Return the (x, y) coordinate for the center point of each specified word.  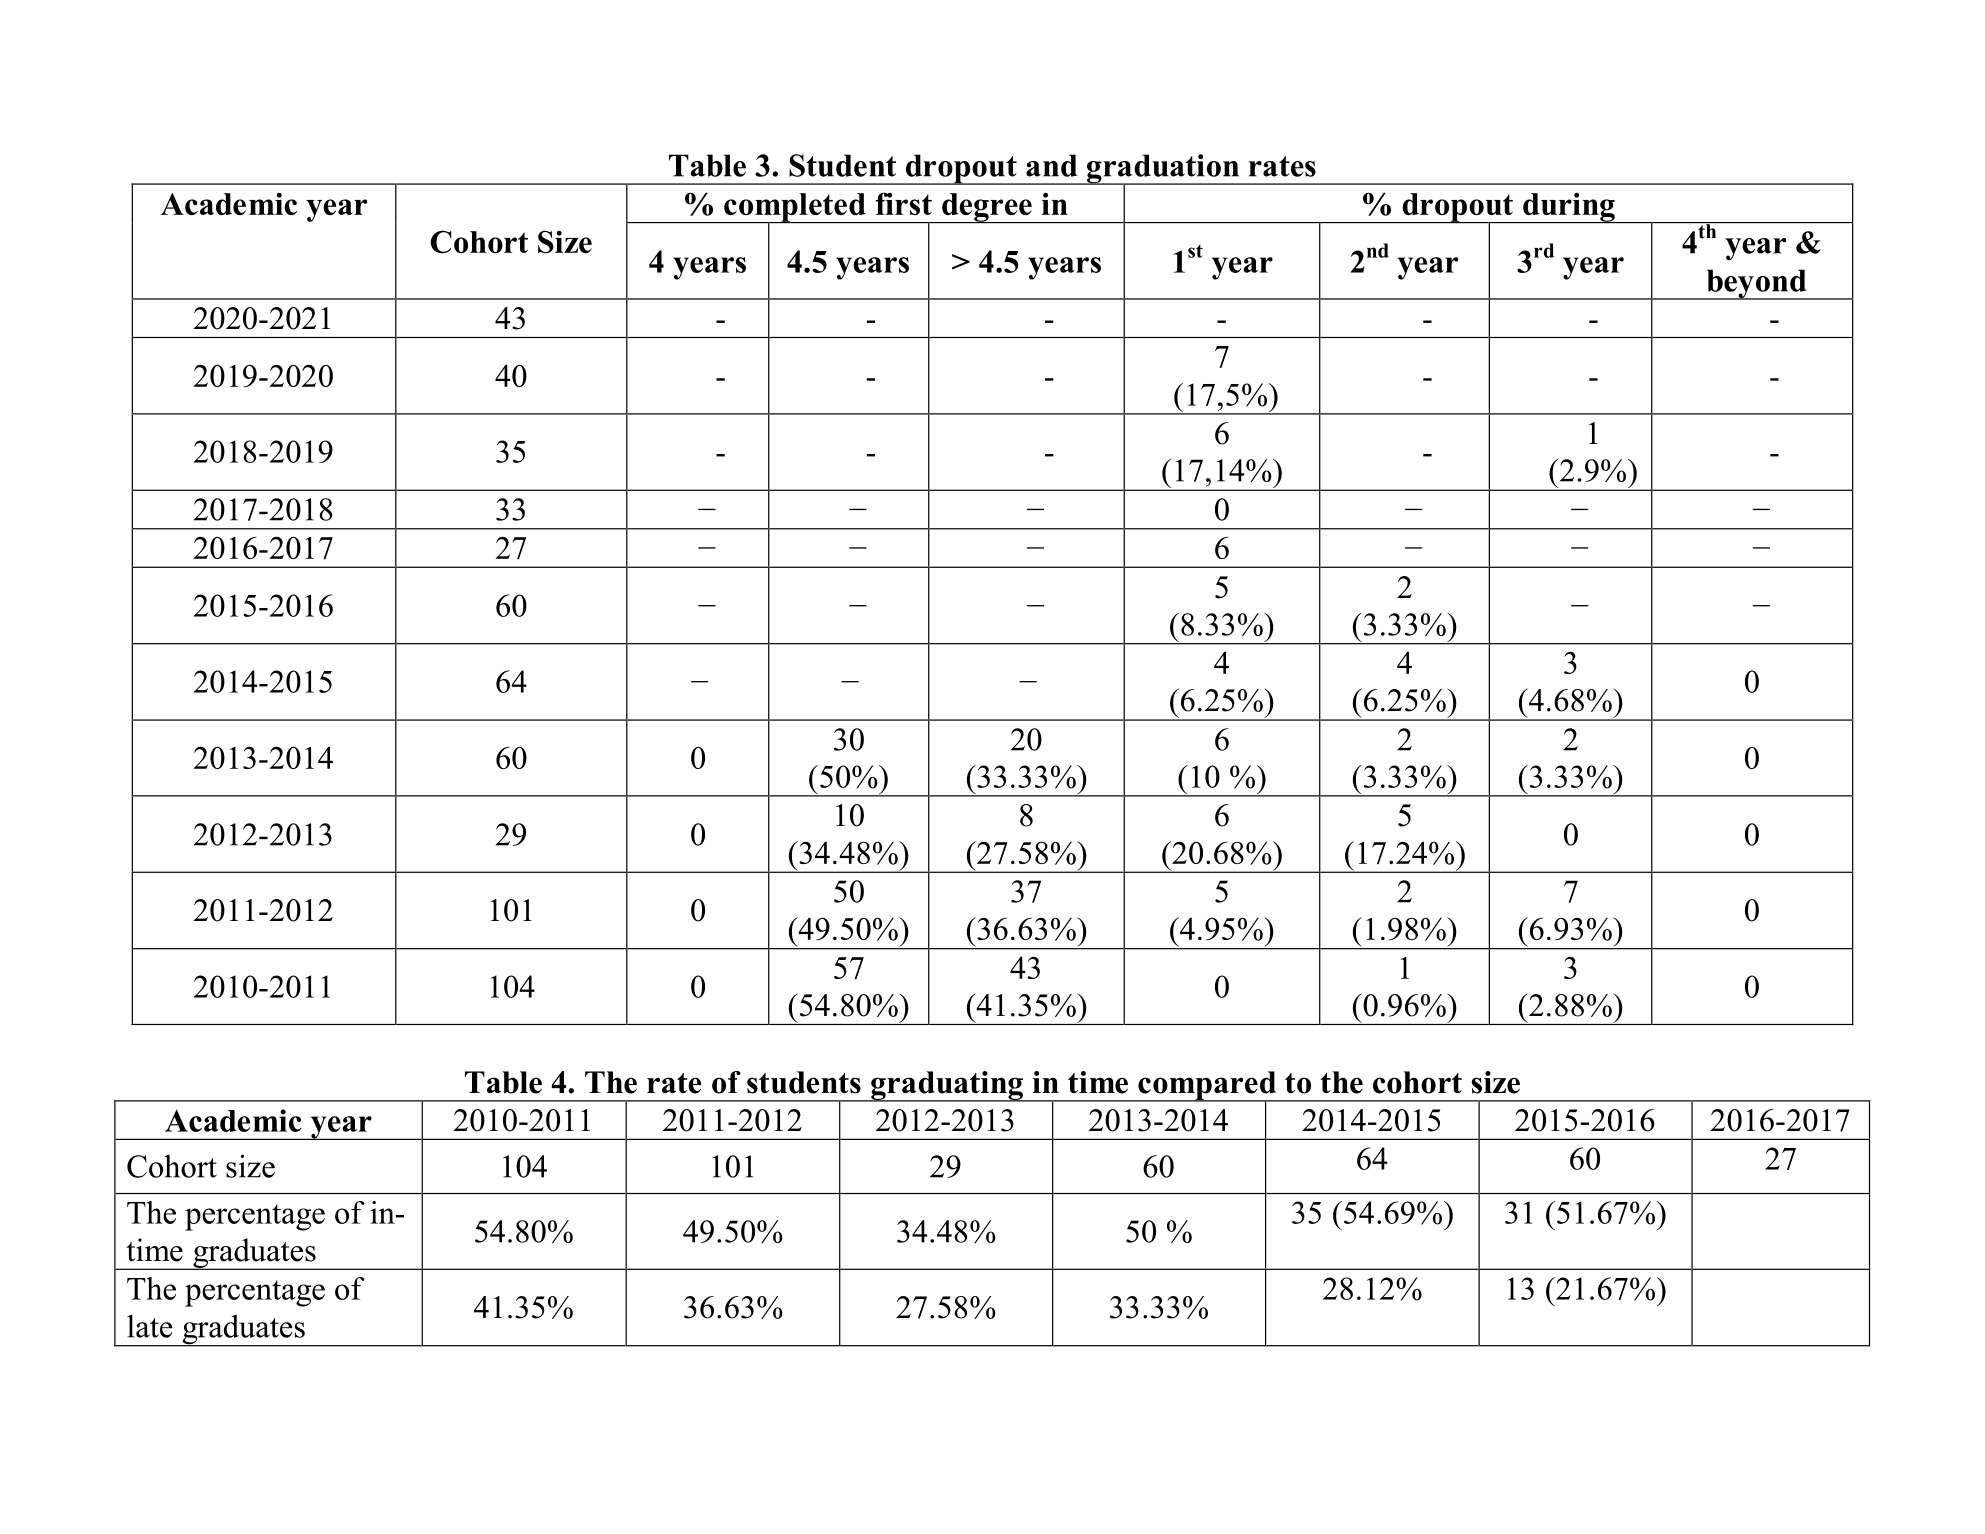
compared (1207, 1086)
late (150, 1326)
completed (795, 208)
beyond (1756, 284)
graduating (947, 1086)
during (1569, 207)
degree (987, 208)
